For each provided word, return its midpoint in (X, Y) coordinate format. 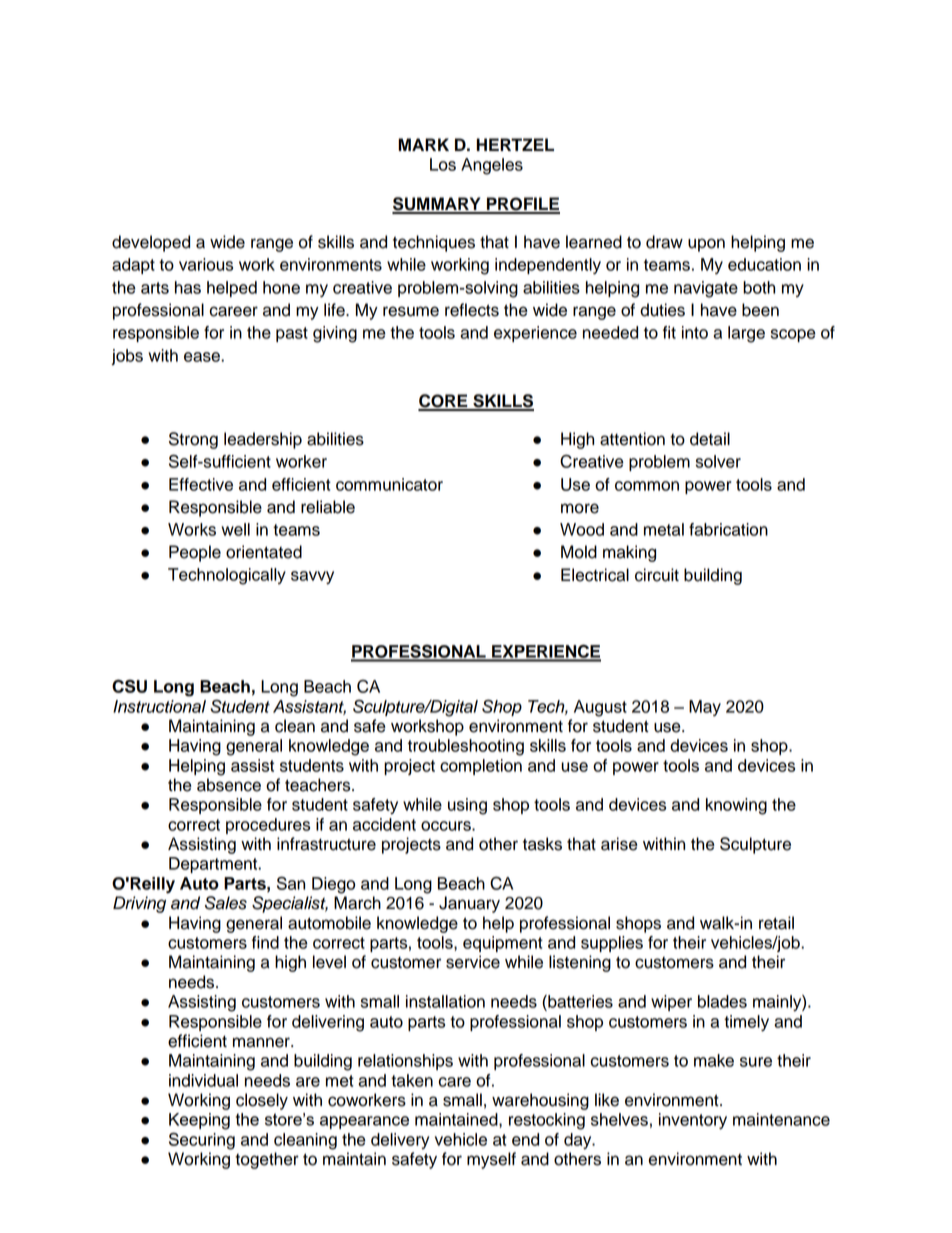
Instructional (159, 706)
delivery (400, 1141)
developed (151, 243)
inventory (693, 1121)
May (705, 708)
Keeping (199, 1121)
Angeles (492, 166)
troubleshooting (466, 747)
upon (706, 245)
